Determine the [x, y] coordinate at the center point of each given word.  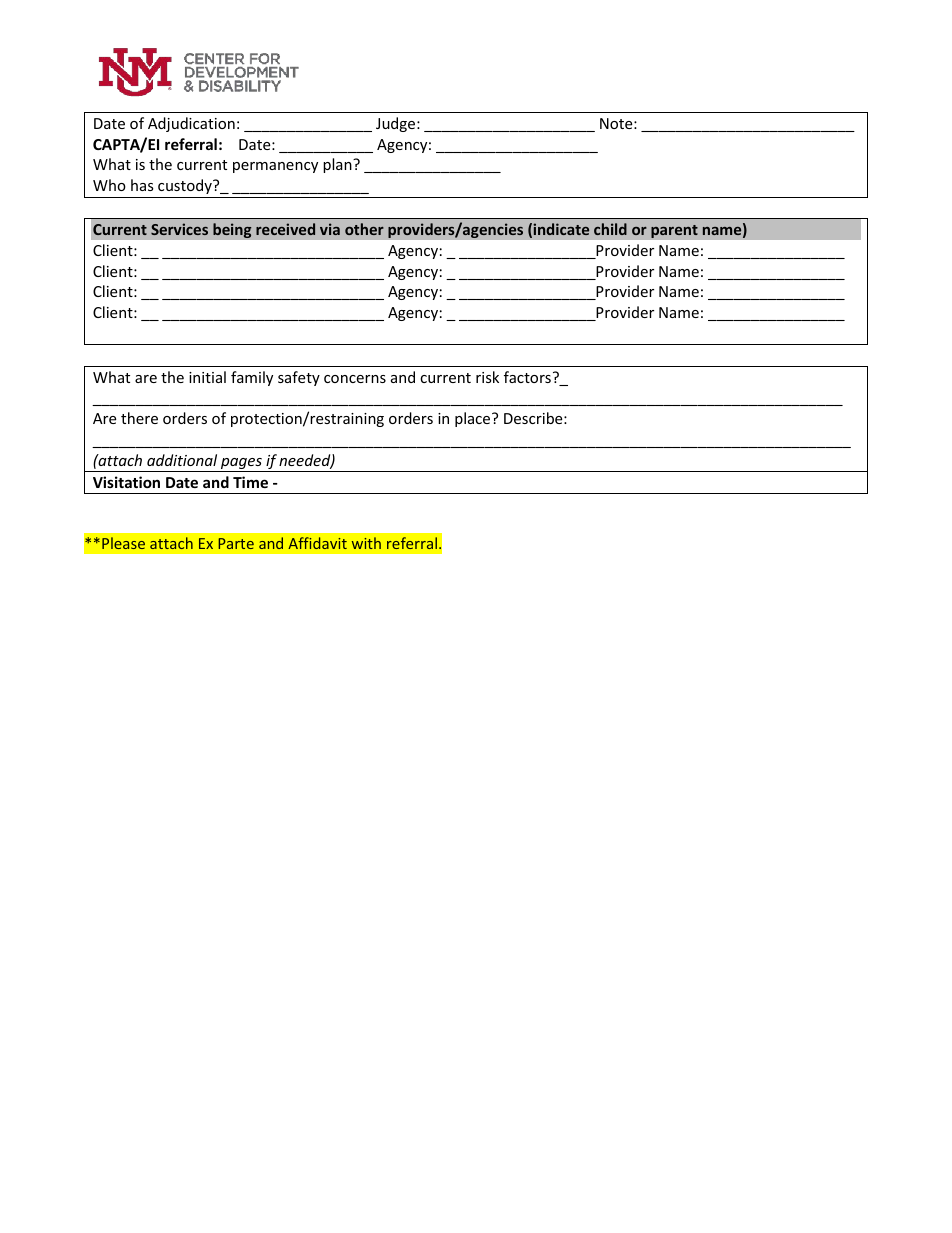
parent [674, 231]
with [366, 543]
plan [338, 165]
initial [207, 377]
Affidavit [317, 543]
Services [179, 229]
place [474, 419]
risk [487, 377]
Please [123, 543]
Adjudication [191, 124]
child [610, 229]
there [139, 418]
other [364, 229]
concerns [355, 379]
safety [299, 378]
